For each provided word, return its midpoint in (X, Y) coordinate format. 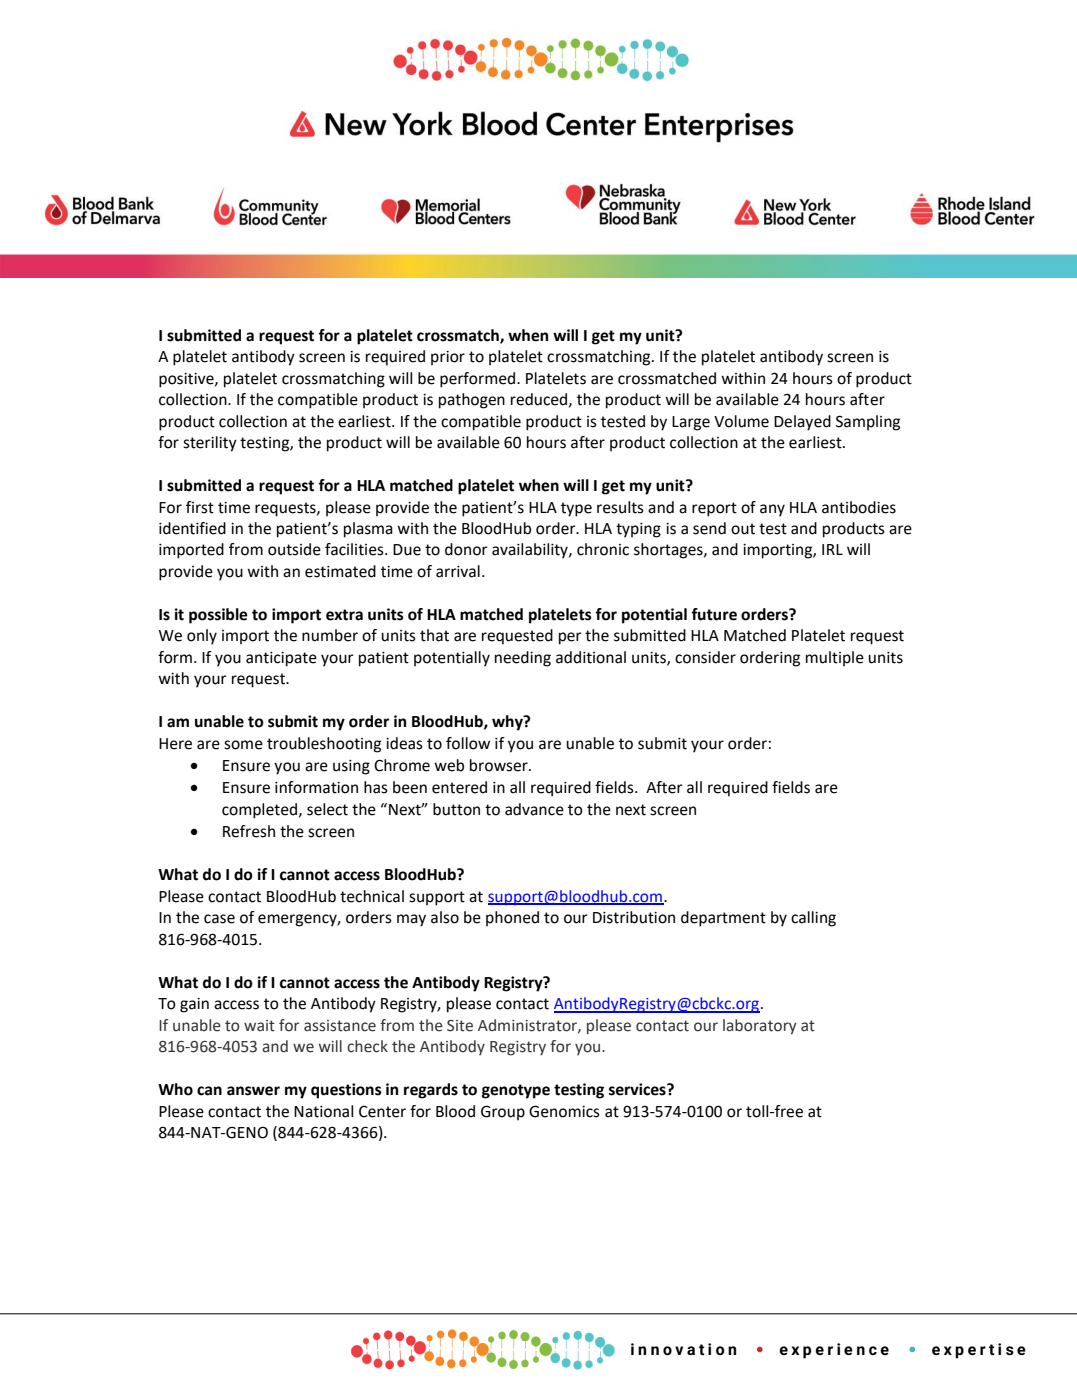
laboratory (760, 1027)
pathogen (472, 401)
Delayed (802, 423)
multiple (835, 659)
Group (503, 1113)
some (243, 745)
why (508, 723)
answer (253, 1091)
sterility (210, 444)
